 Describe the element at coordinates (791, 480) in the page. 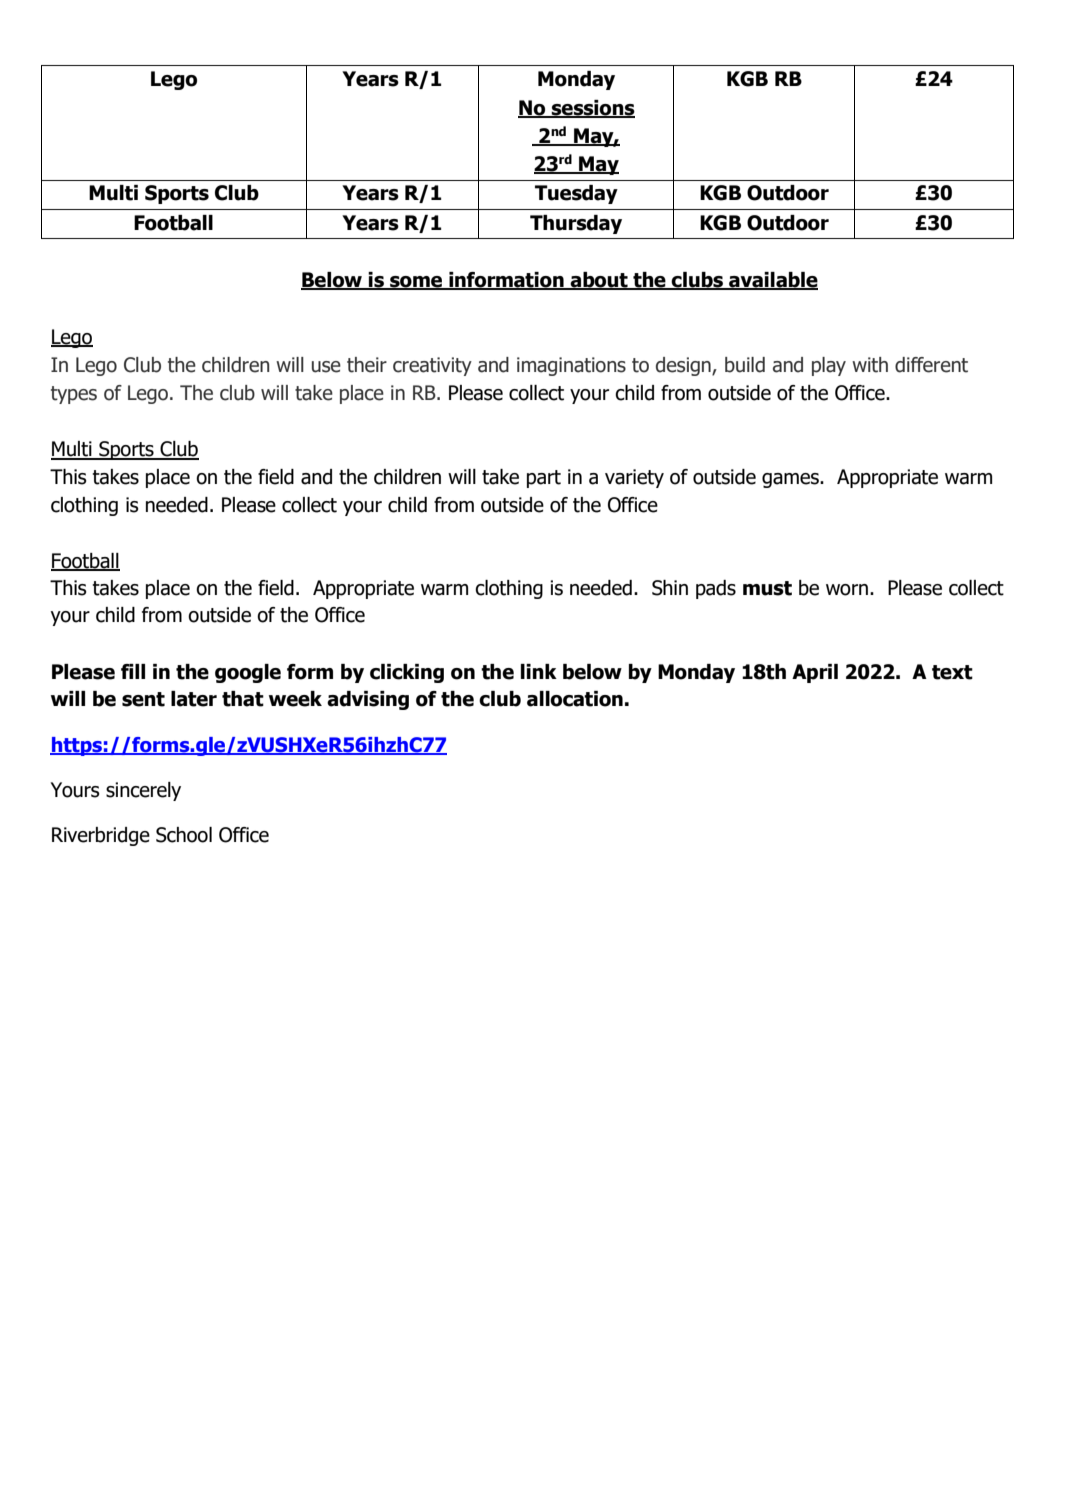

I see `games` at that location.
